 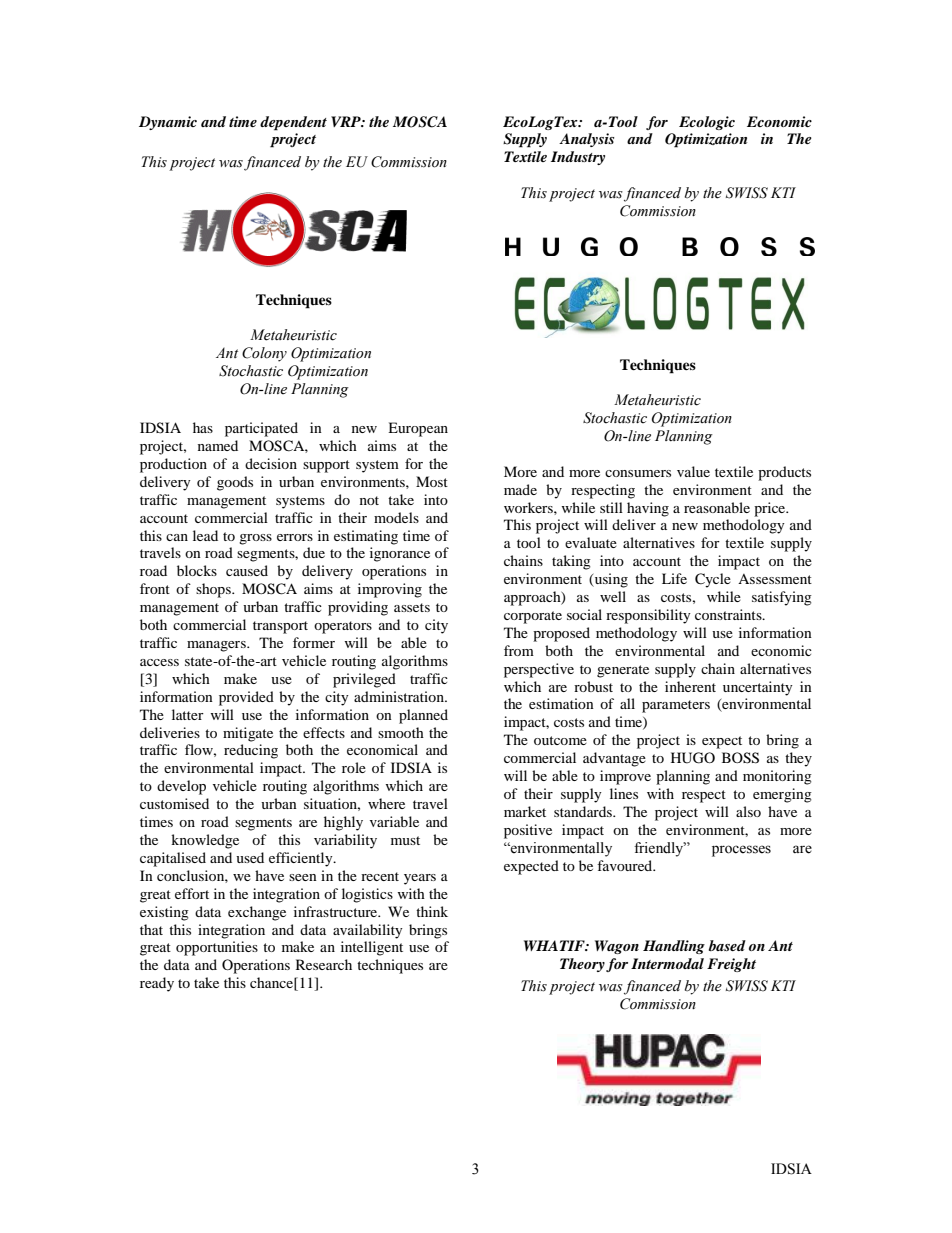 I want to click on value, so click(x=693, y=471).
